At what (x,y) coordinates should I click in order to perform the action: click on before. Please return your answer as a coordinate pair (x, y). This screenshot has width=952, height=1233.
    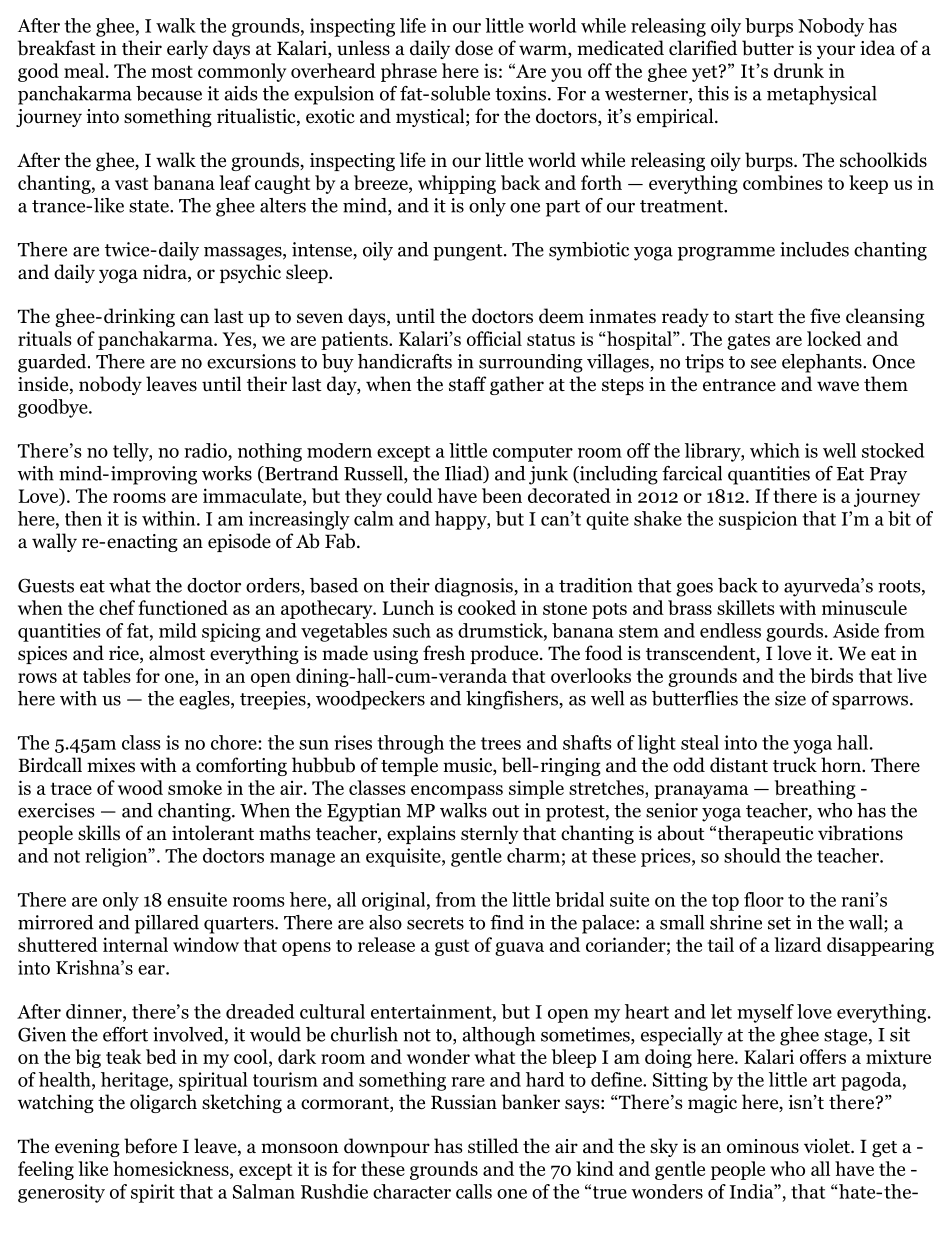
    Looking at the image, I should click on (150, 1146).
